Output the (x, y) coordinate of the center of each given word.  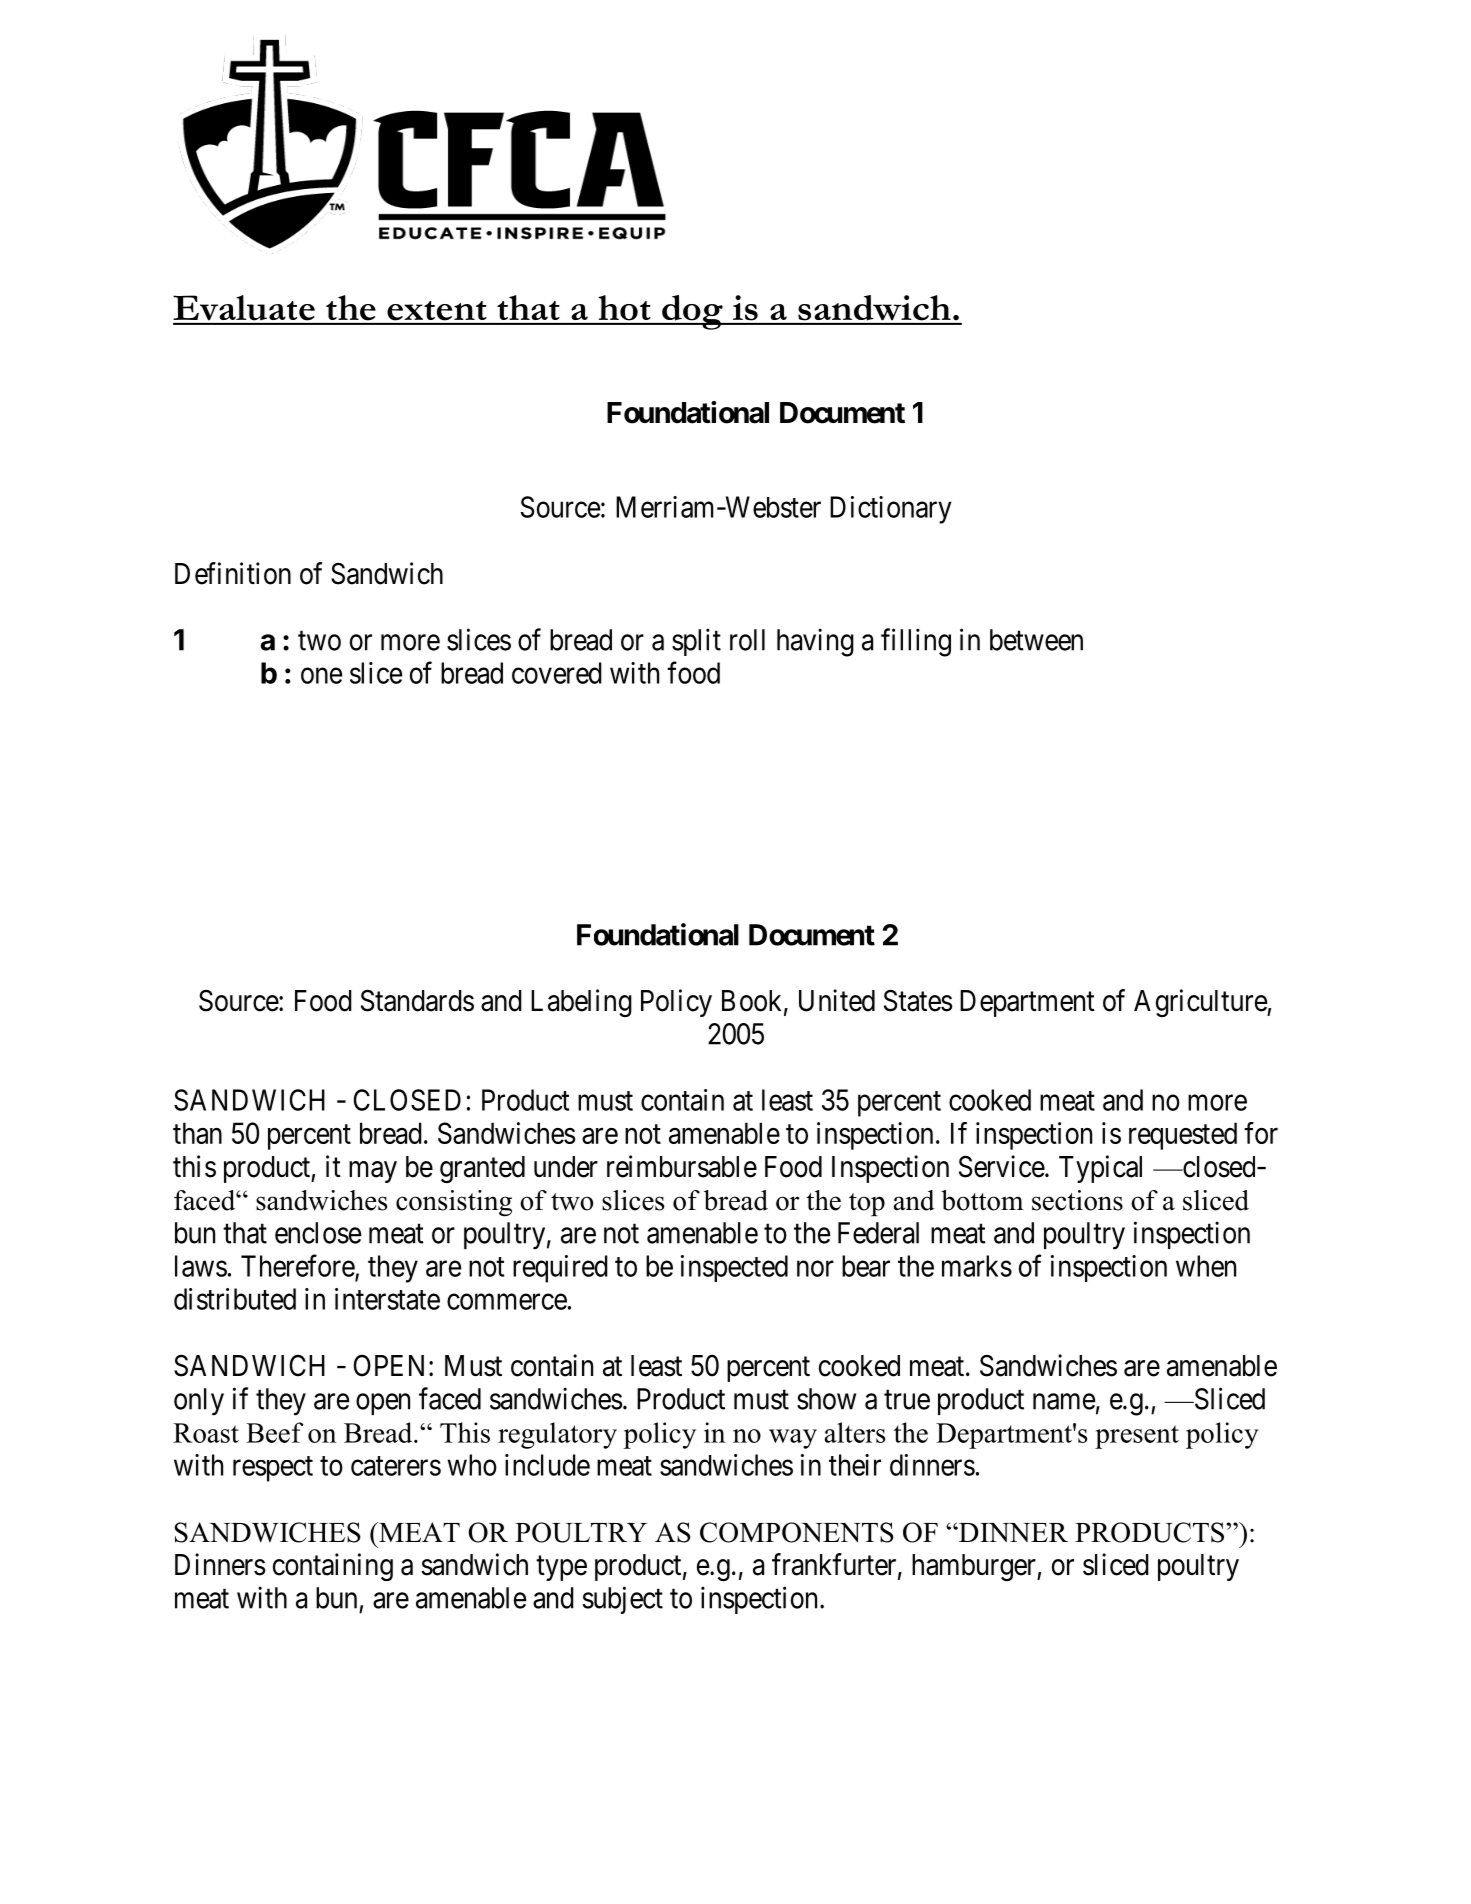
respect (273, 1469)
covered (557, 673)
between (1036, 640)
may (373, 1172)
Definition (233, 573)
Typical (1100, 1169)
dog (692, 312)
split (696, 642)
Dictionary (891, 510)
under (566, 1167)
